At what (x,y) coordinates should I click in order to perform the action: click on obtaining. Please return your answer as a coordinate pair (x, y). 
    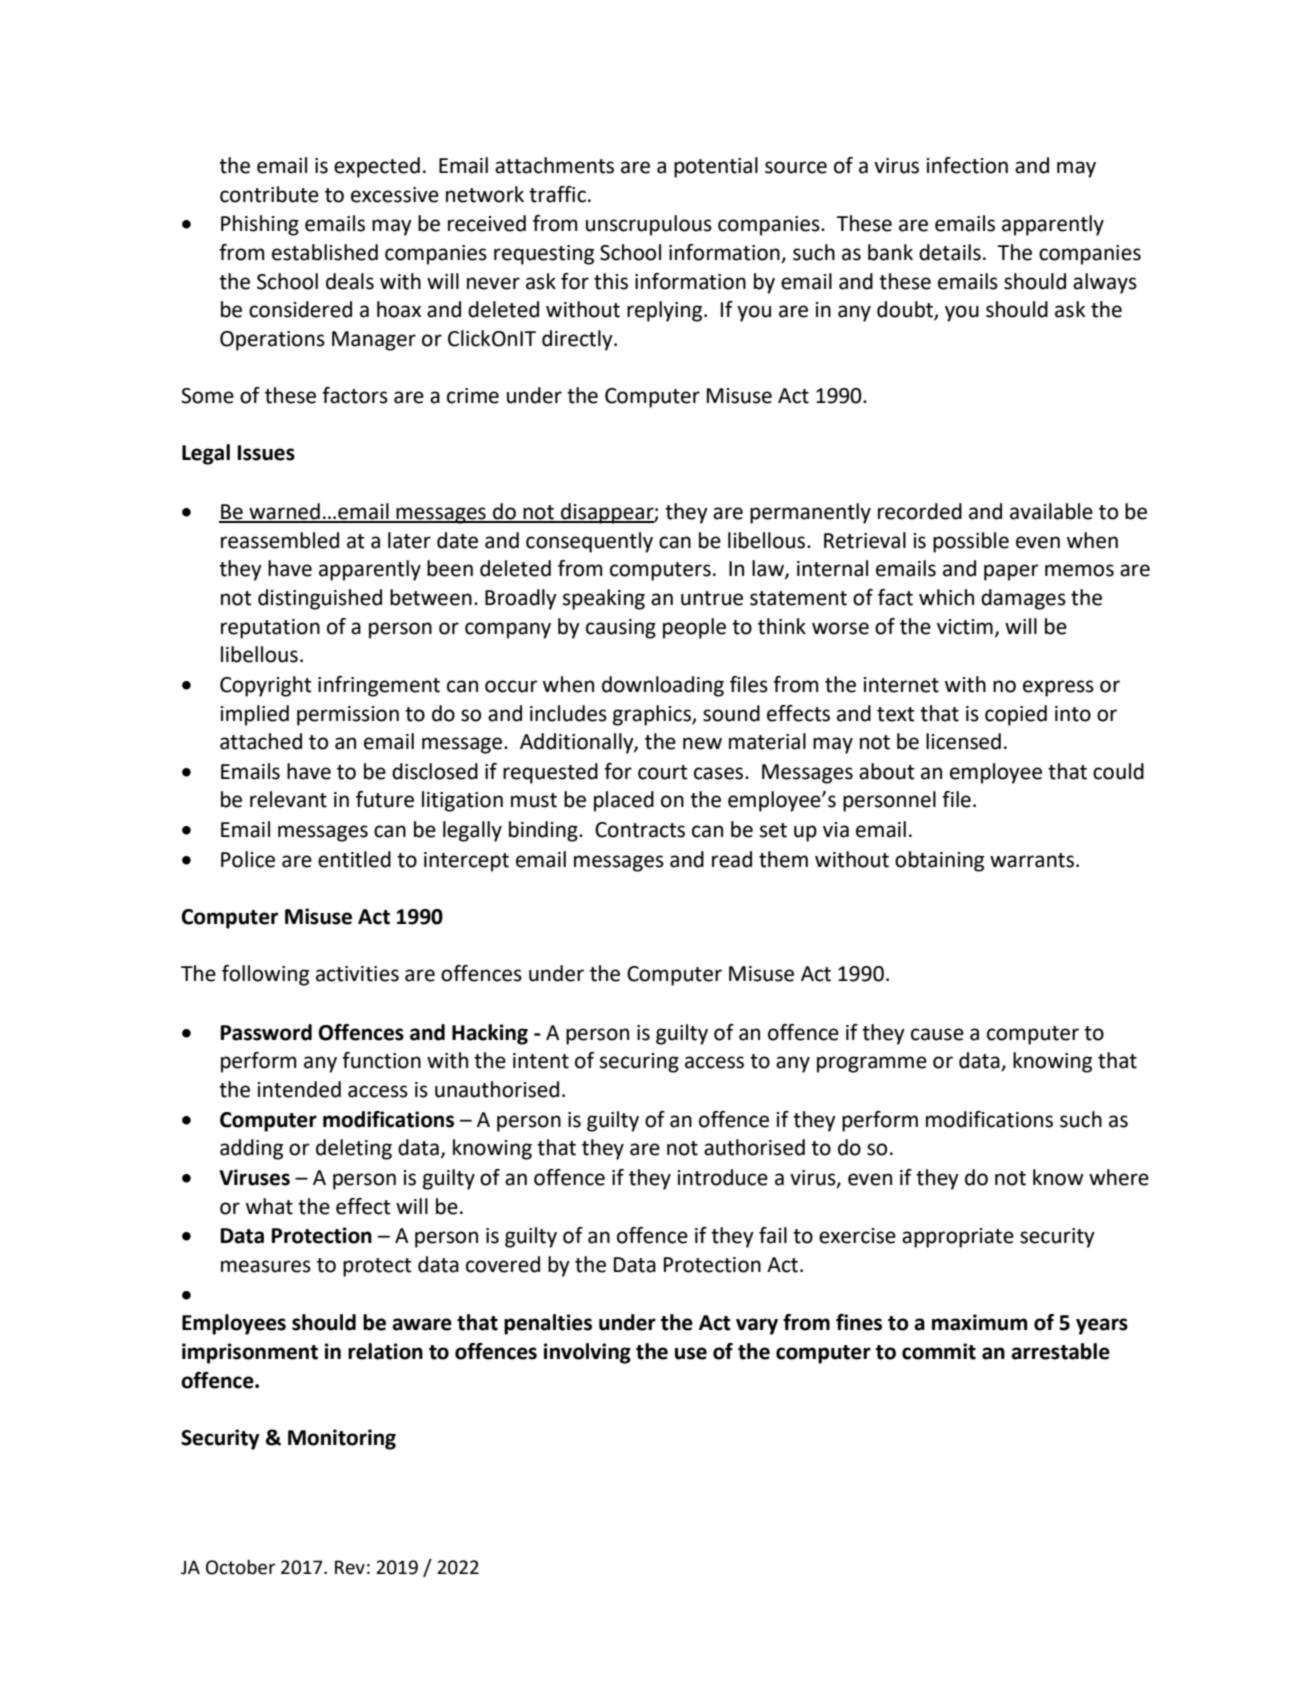
    Looking at the image, I should click on (939, 861).
